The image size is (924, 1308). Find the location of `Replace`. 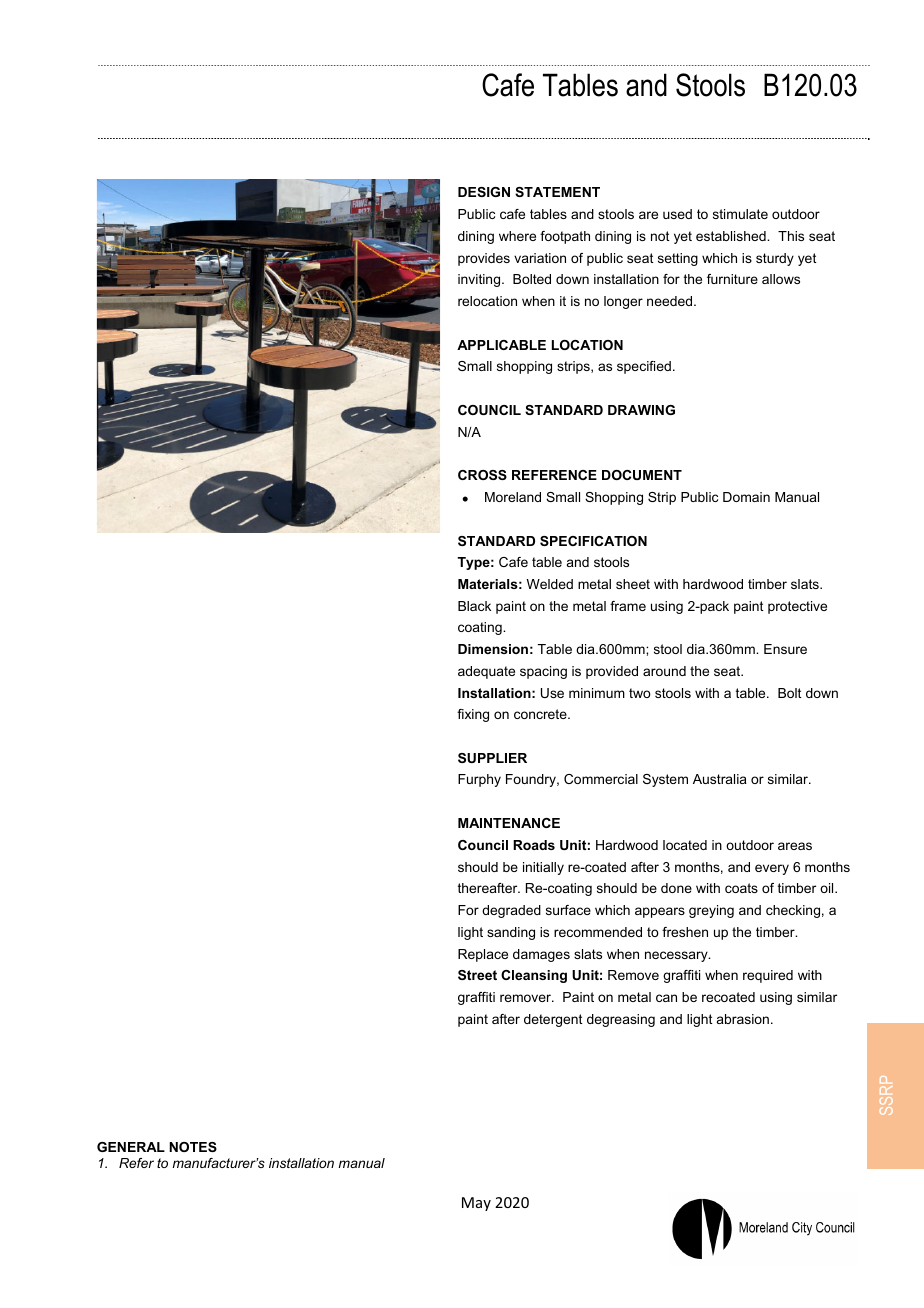

Replace is located at coordinates (483, 955).
